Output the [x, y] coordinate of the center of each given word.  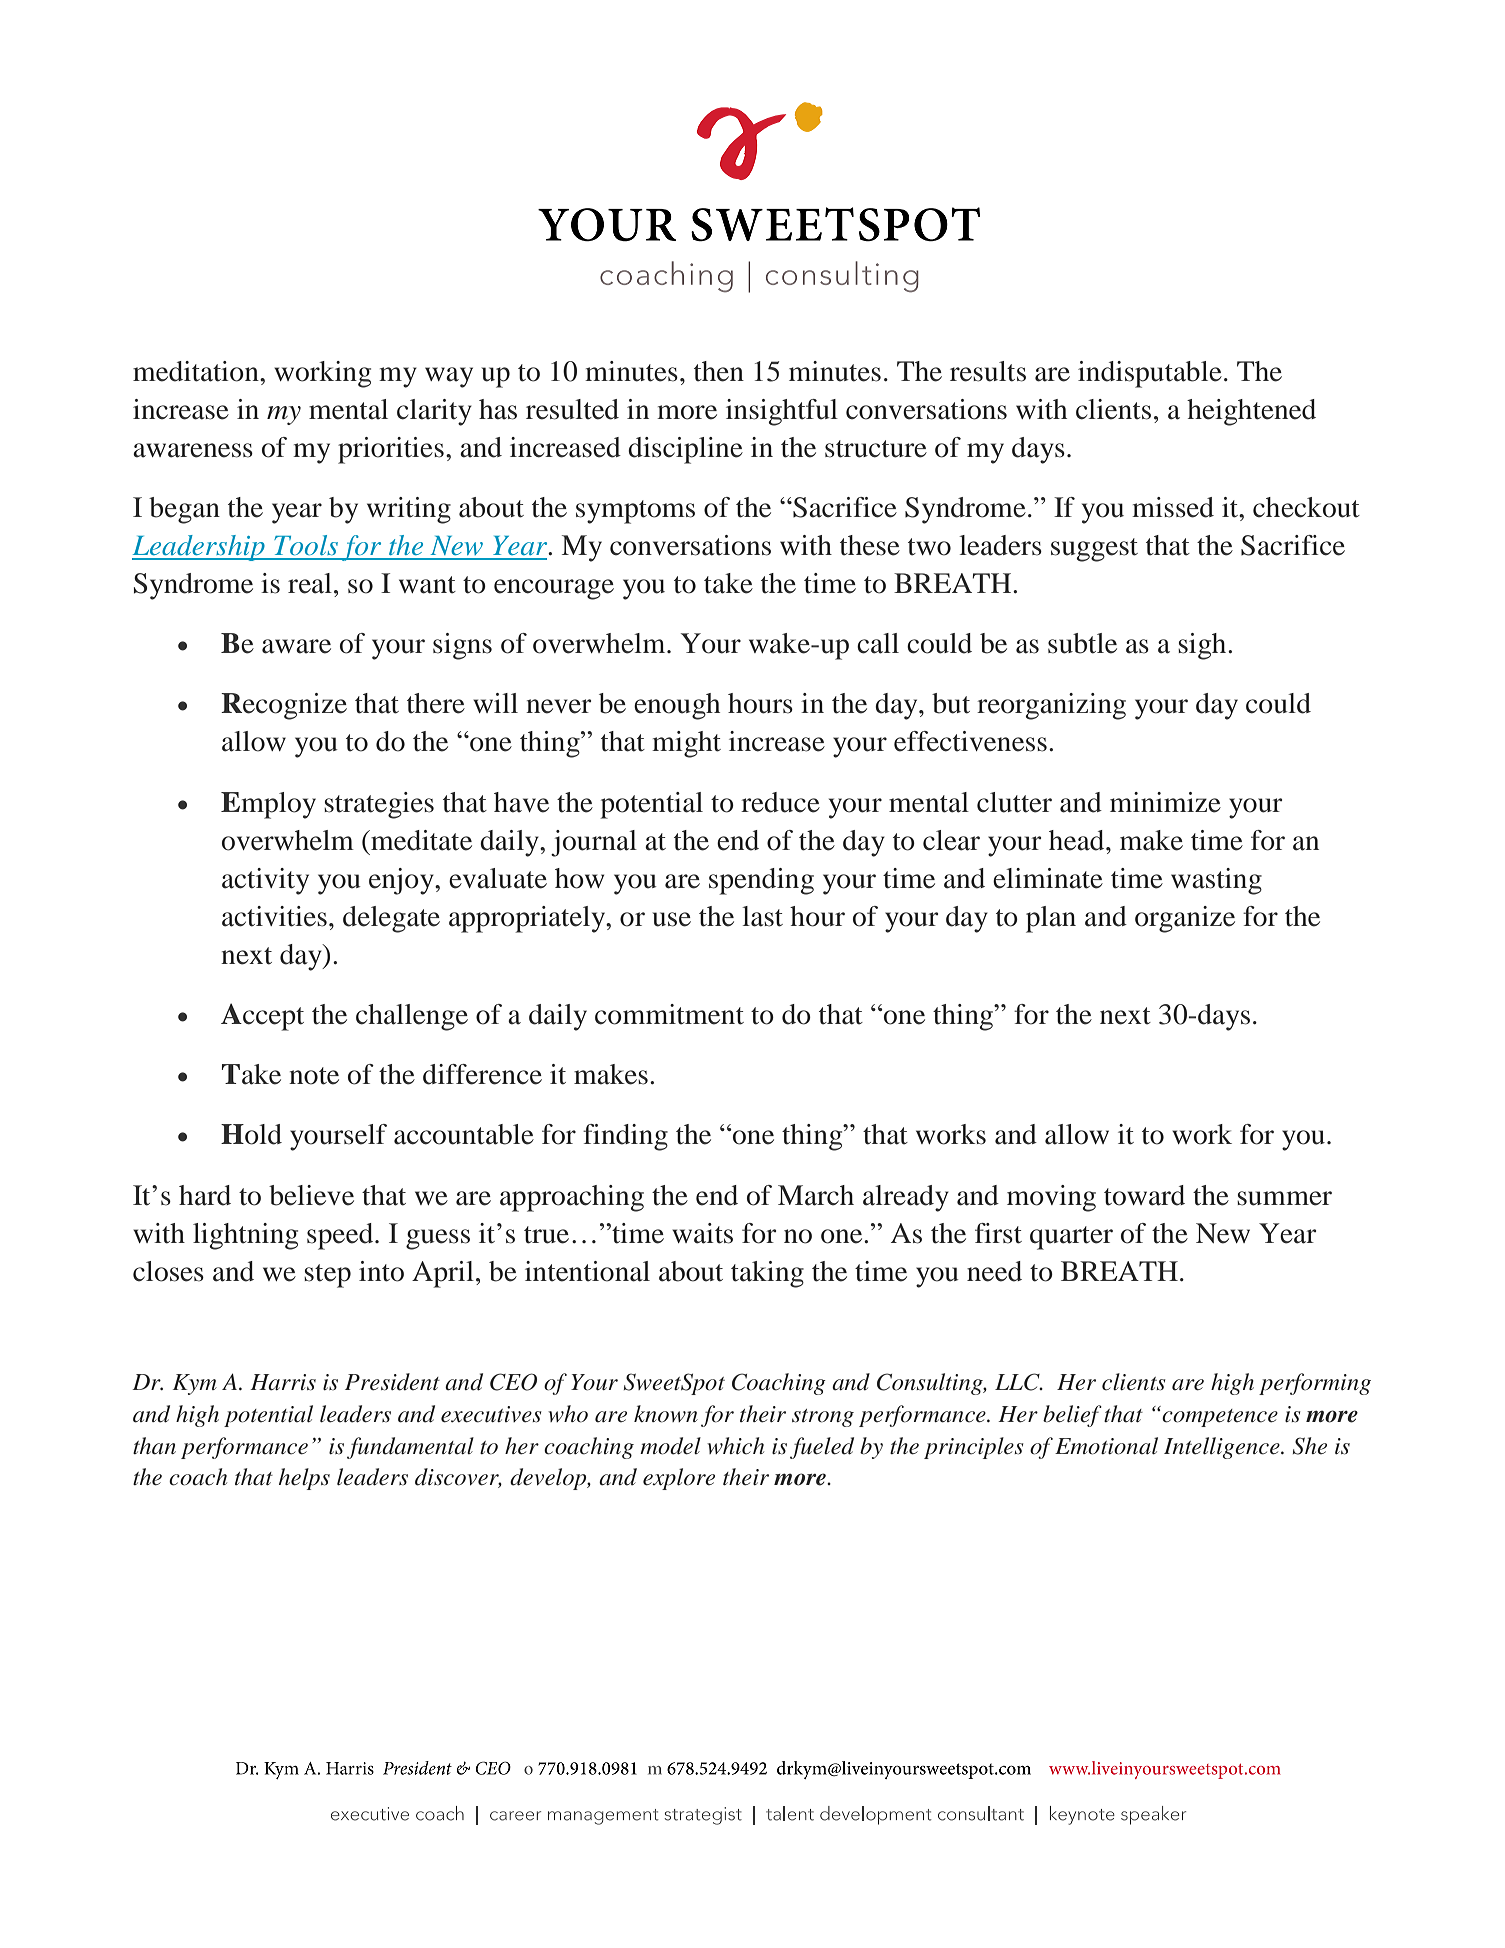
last [762, 916]
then [719, 371]
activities [274, 916]
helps [304, 1479]
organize [1185, 919]
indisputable [1150, 374]
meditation [197, 371]
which [735, 1446]
